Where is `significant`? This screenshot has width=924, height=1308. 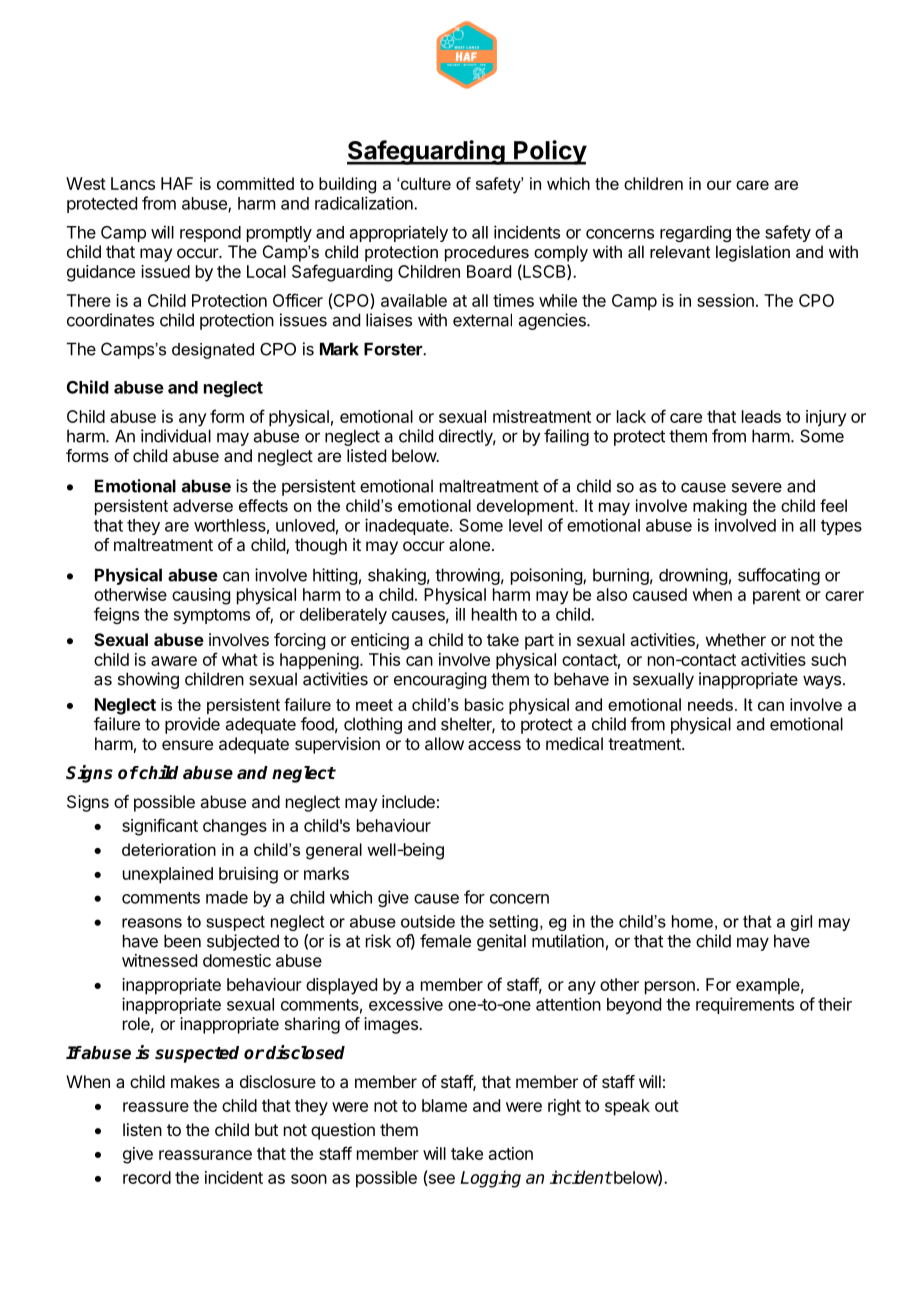
significant is located at coordinates (160, 827).
